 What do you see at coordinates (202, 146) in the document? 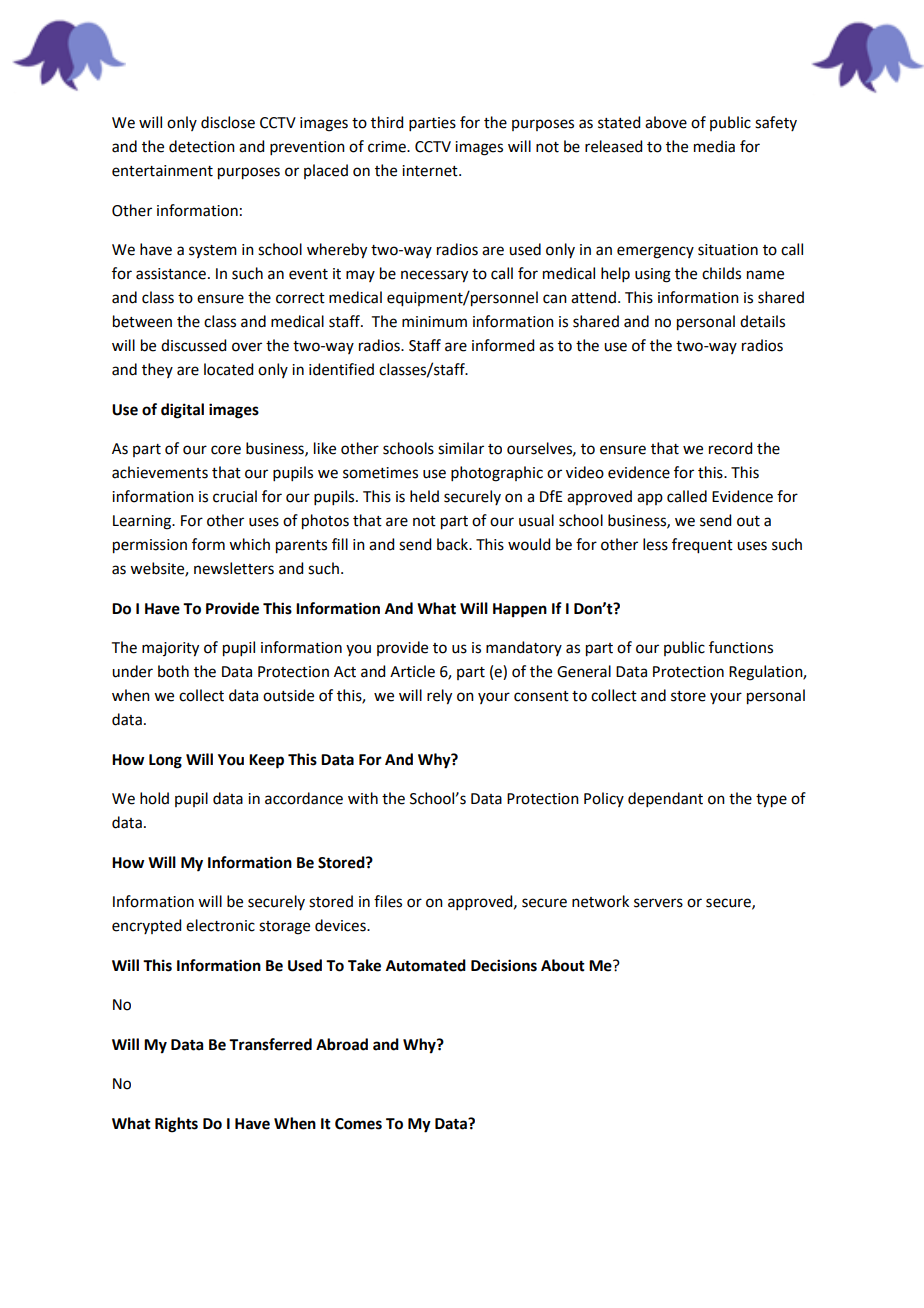
I see `detection` at bounding box center [202, 146].
